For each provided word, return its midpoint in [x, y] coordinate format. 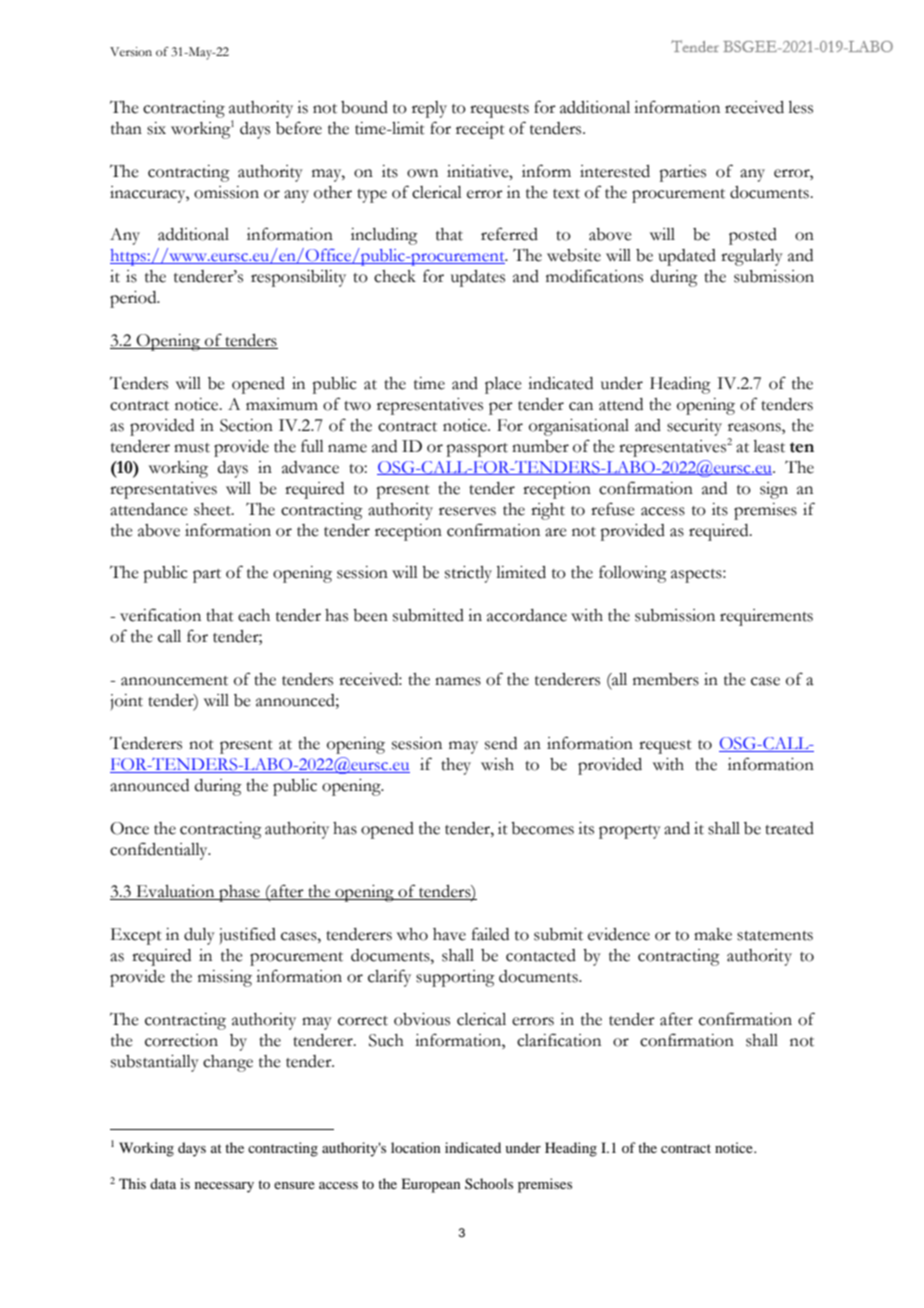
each [254, 615]
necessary [224, 1187]
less [800, 107]
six [156, 128]
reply [429, 109]
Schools [489, 1183]
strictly [468, 574]
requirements [766, 617]
